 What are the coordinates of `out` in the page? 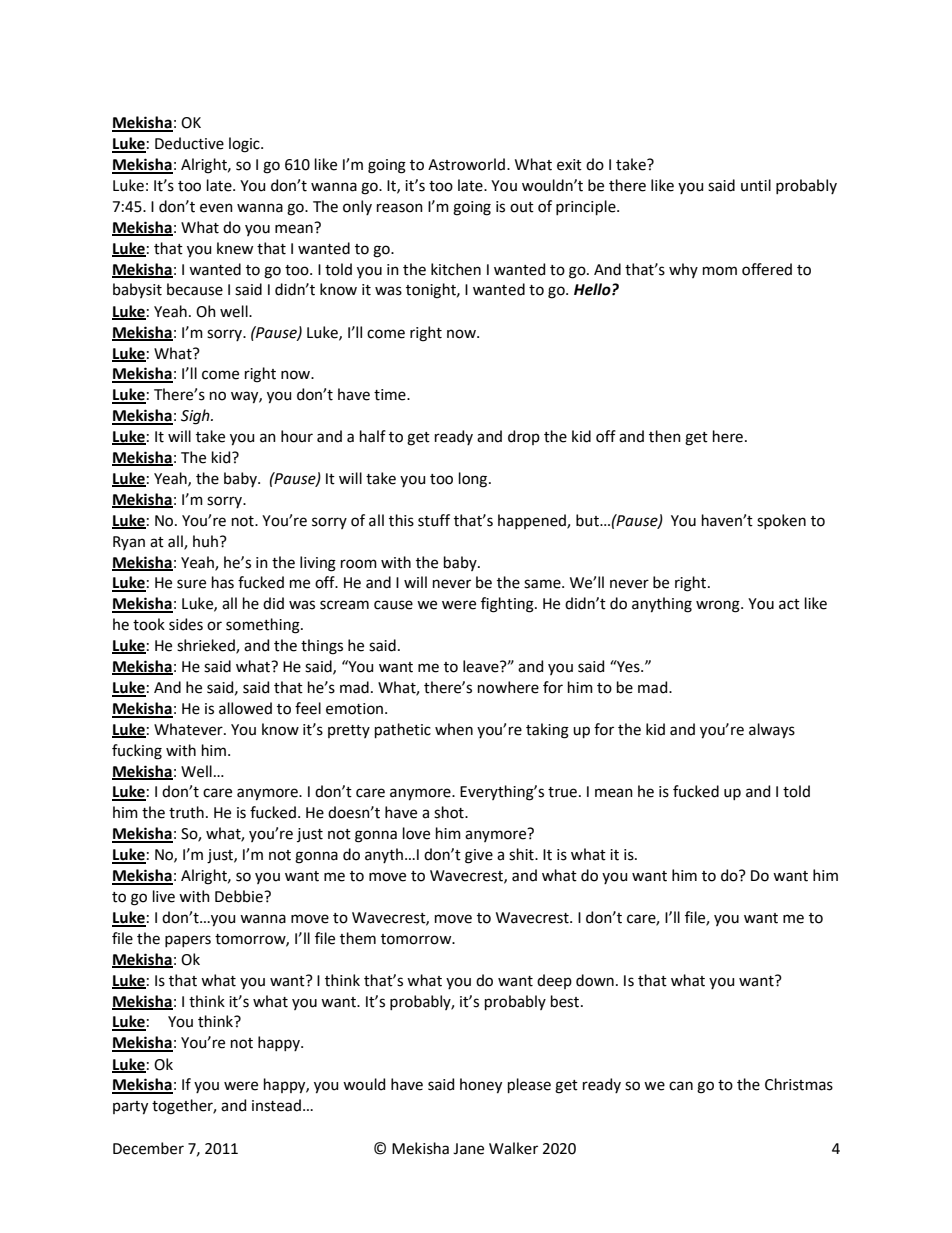 It's located at (522, 207).
